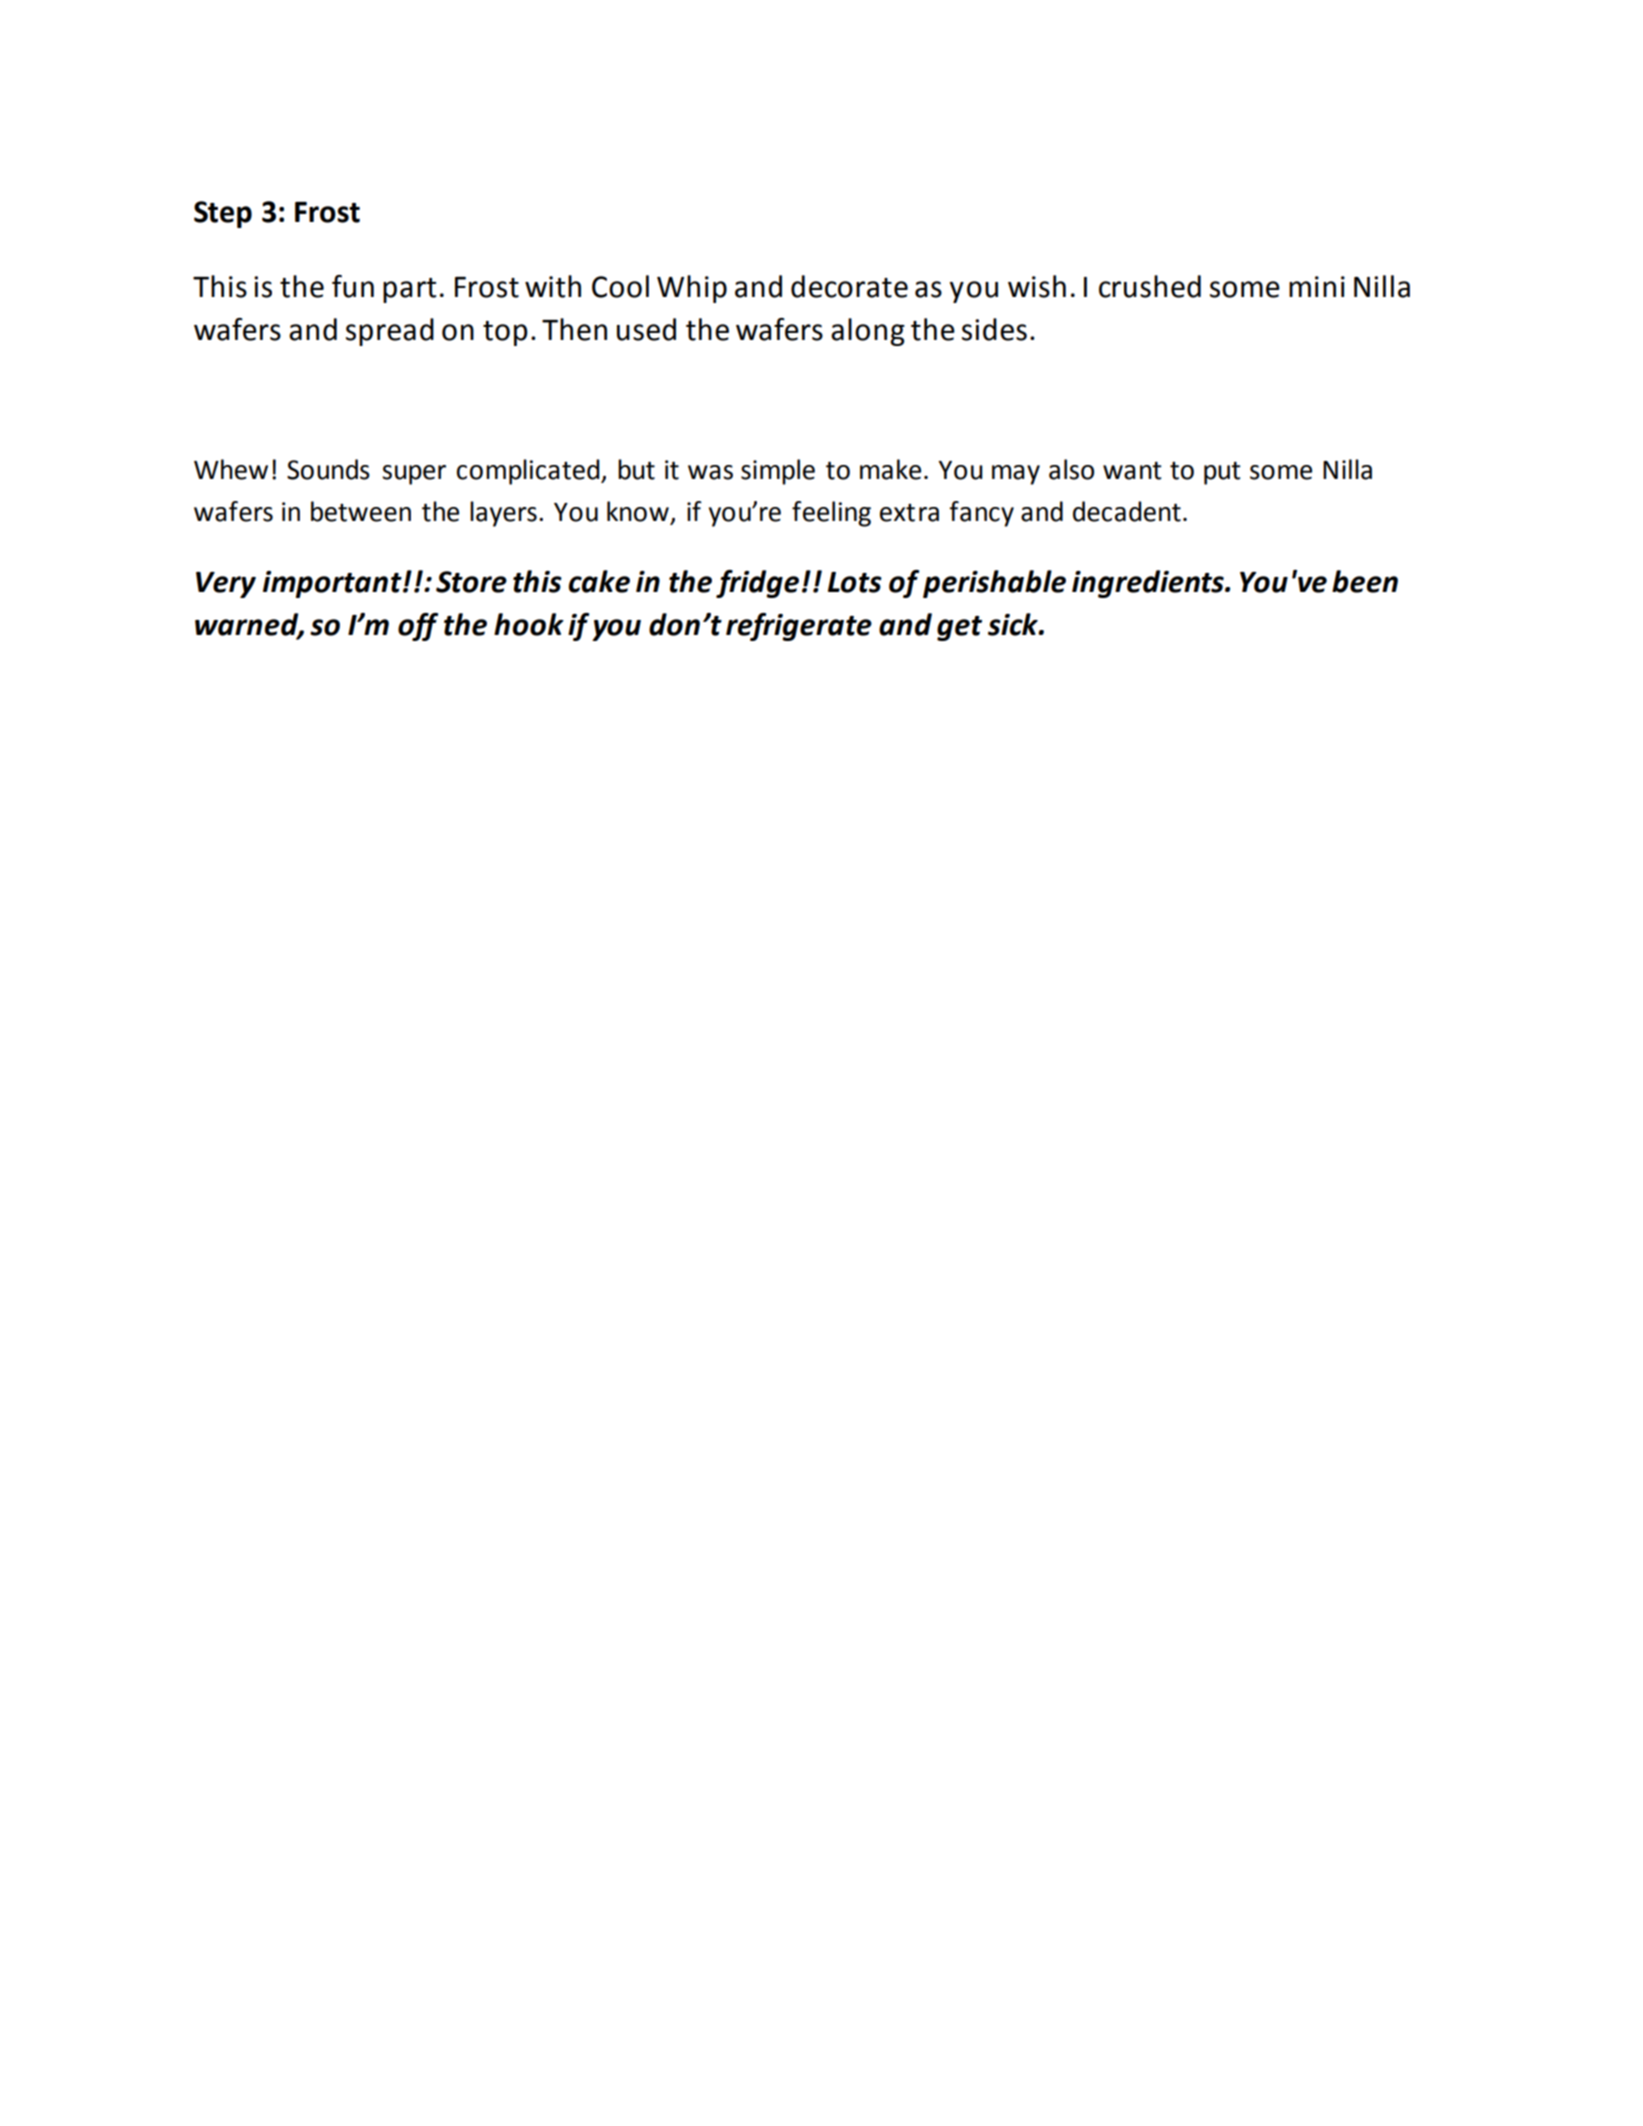  I want to click on off, so click(418, 627).
